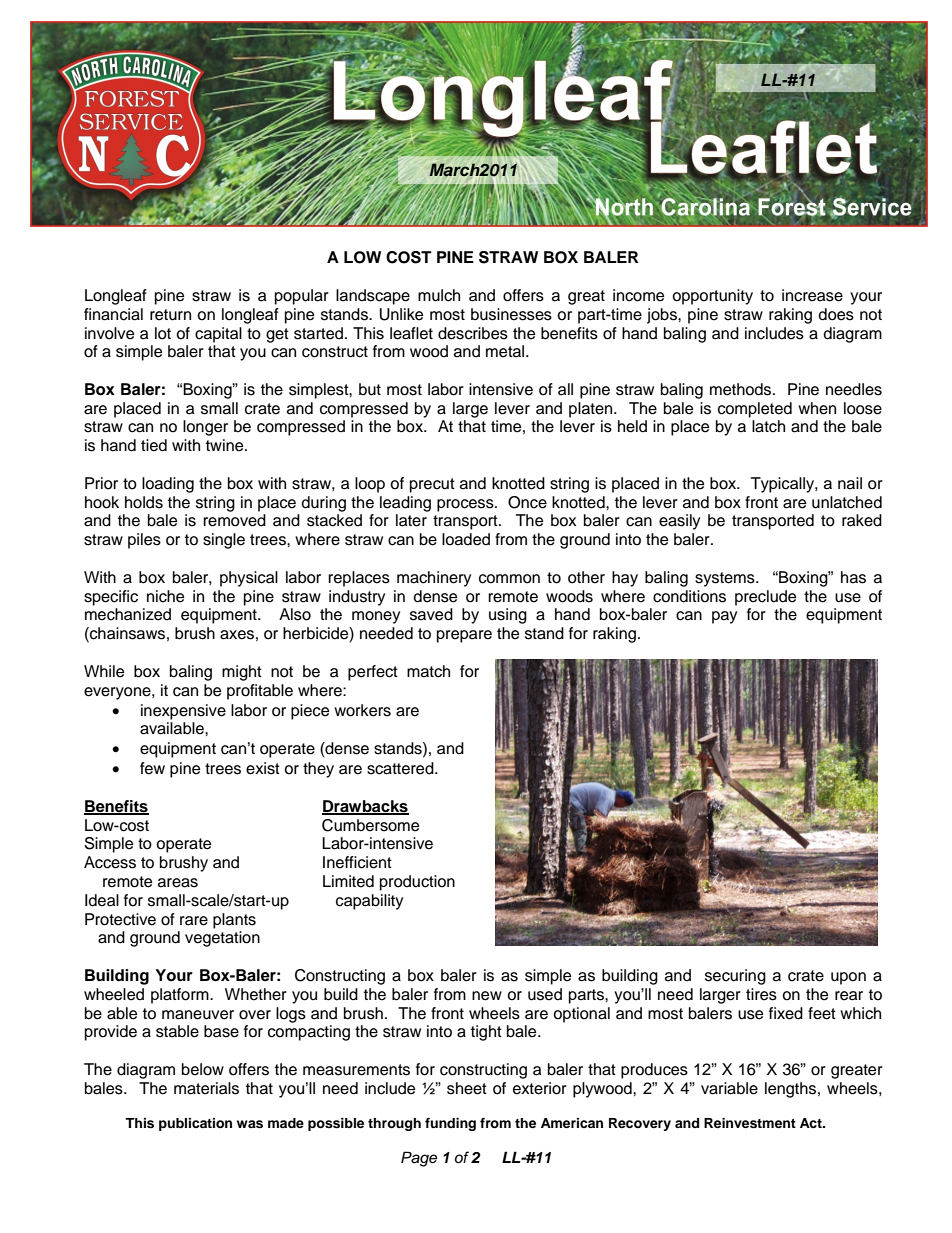  Describe the element at coordinates (170, 315) in the screenshot. I see `return` at that location.
